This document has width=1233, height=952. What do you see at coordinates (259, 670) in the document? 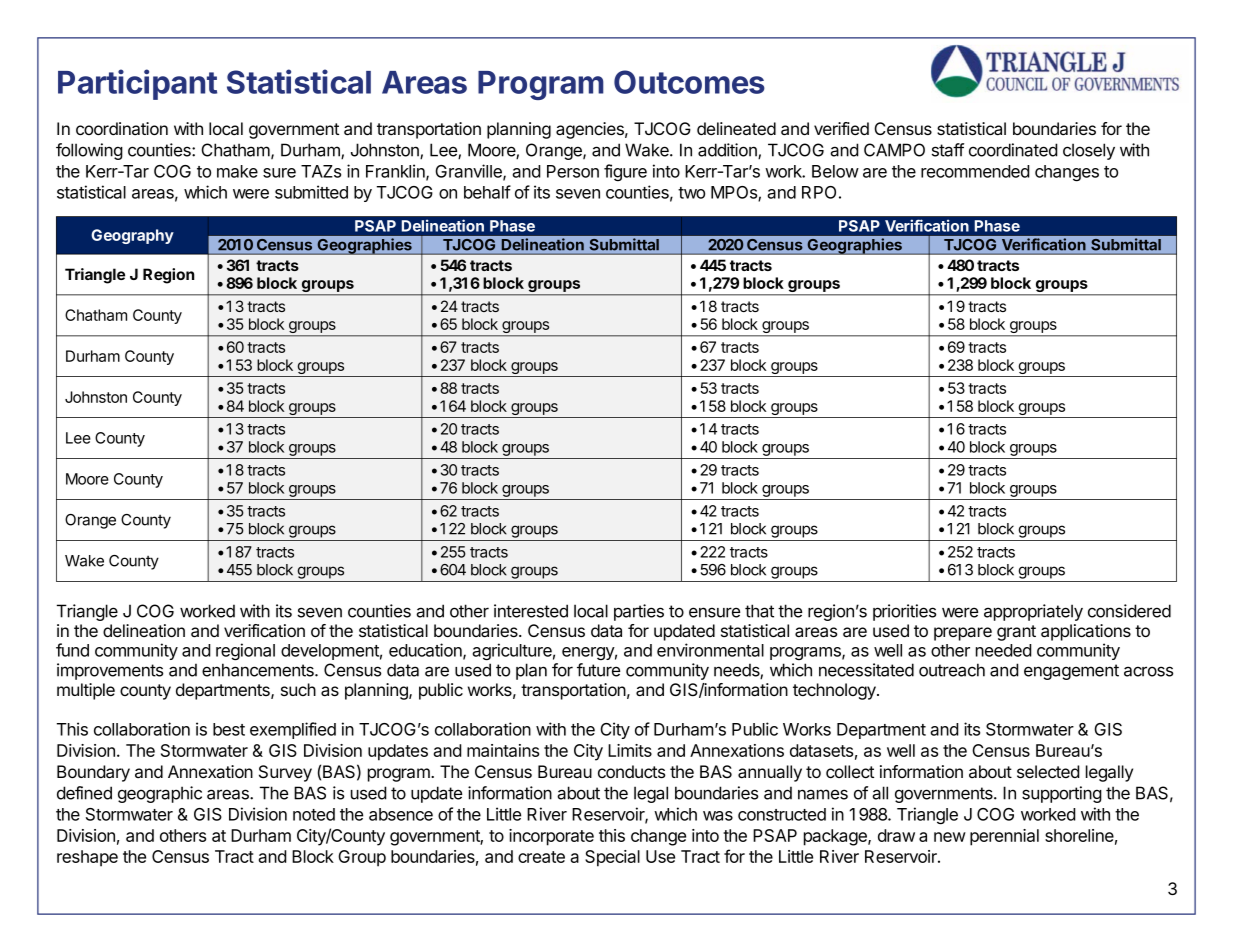
I see `enhancements` at bounding box center [259, 670].
